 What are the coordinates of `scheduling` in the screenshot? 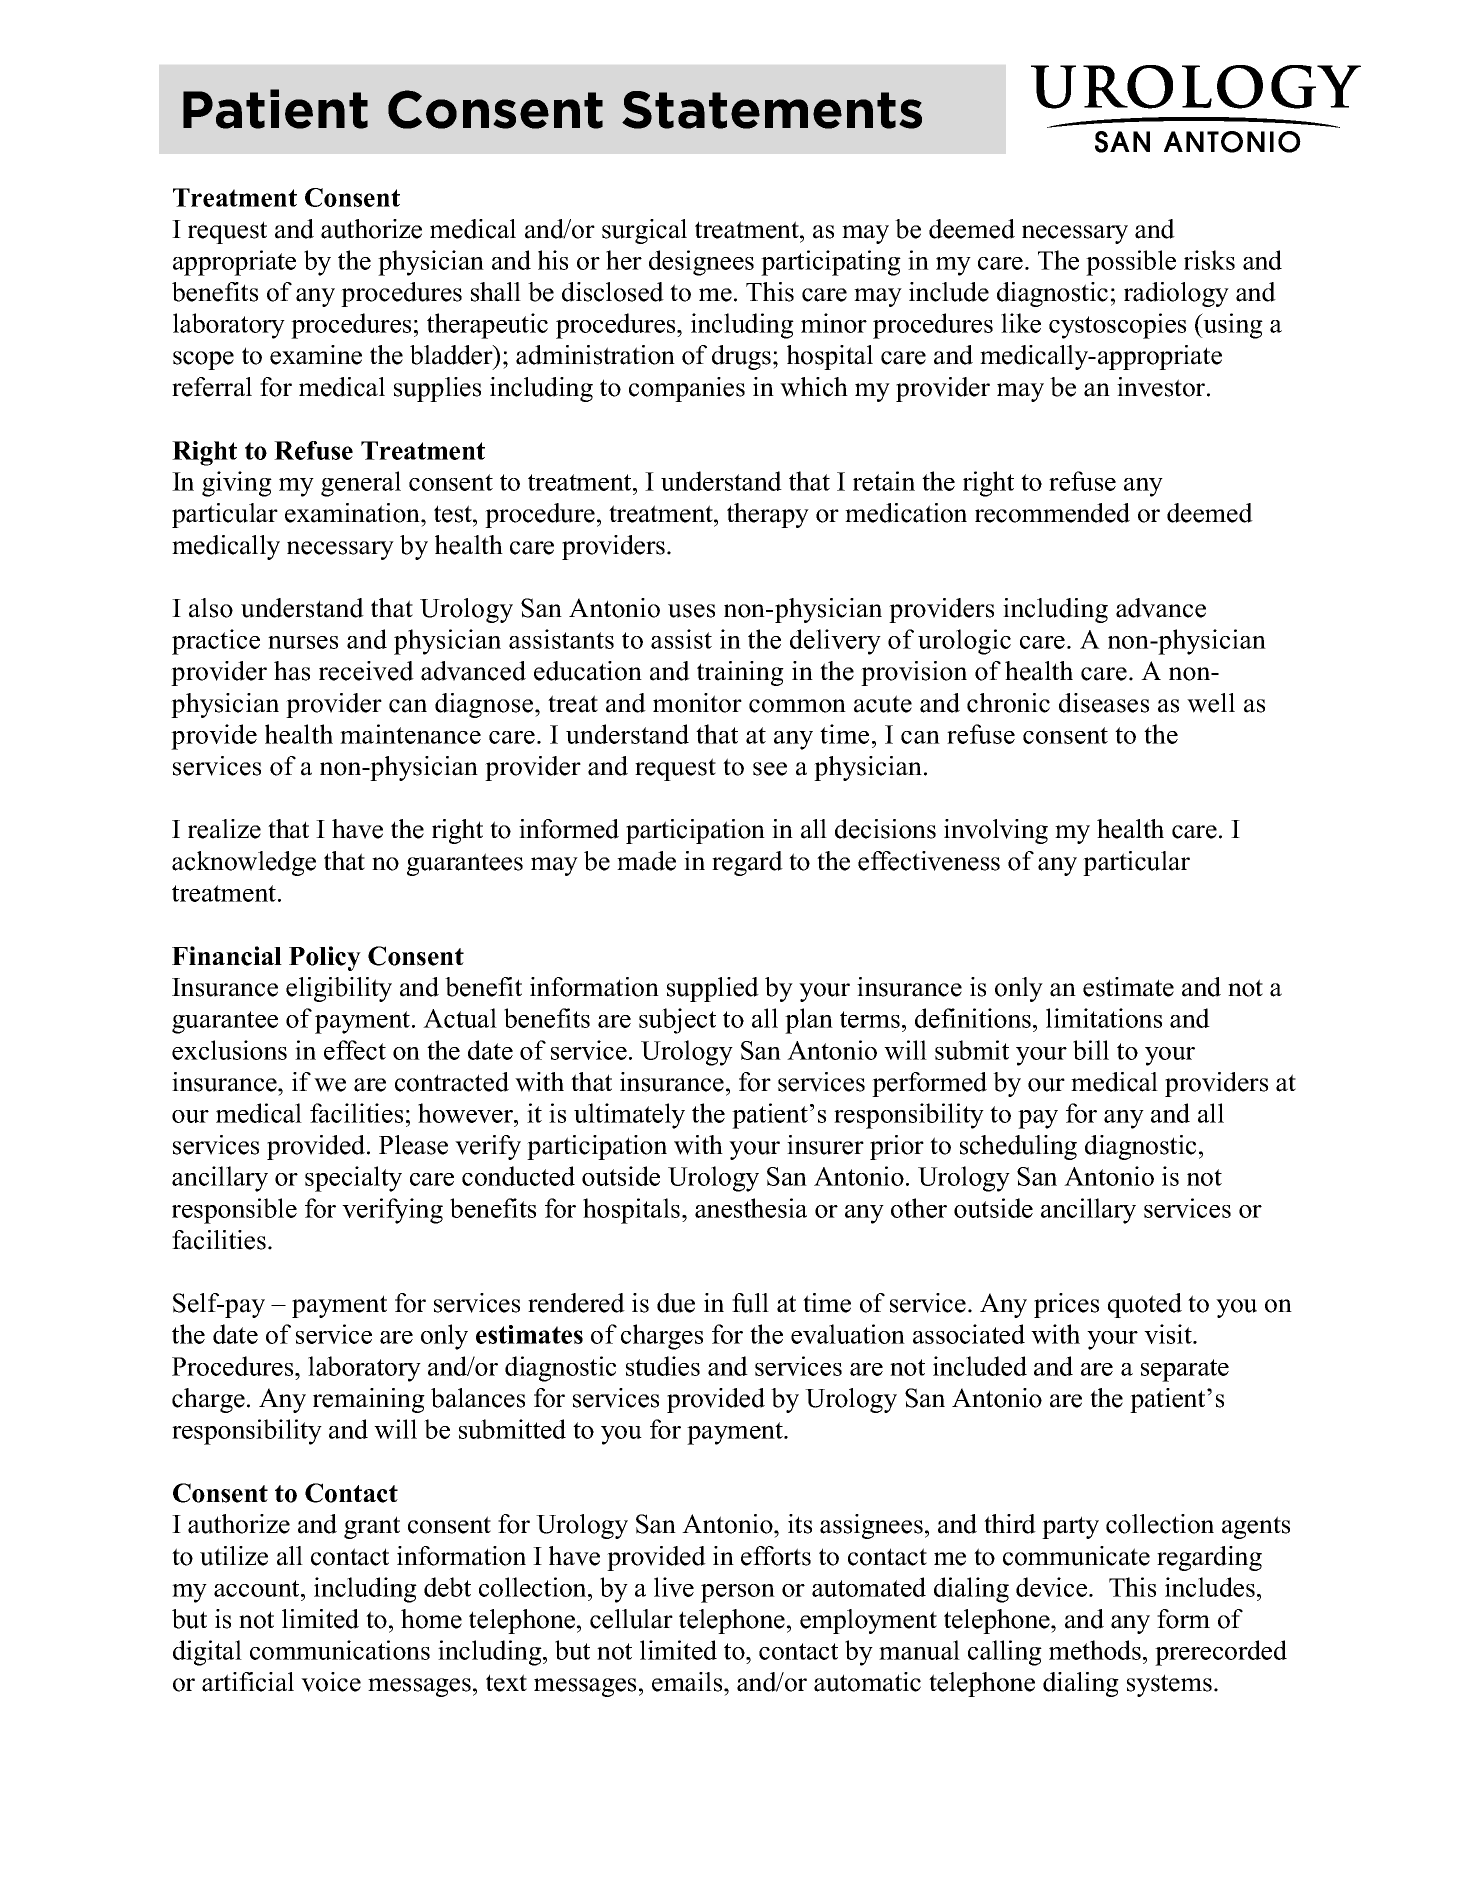 It's located at (1018, 1147).
